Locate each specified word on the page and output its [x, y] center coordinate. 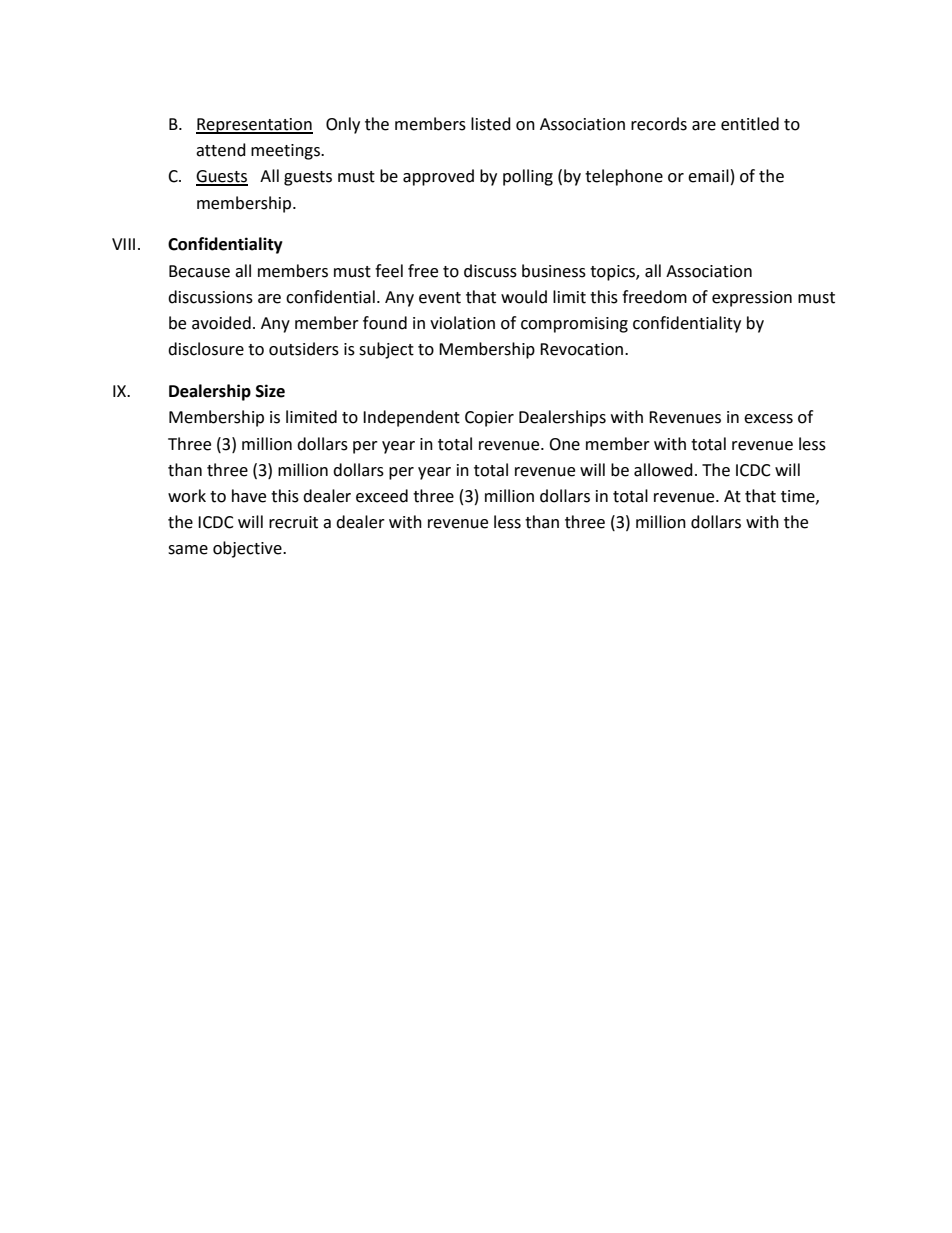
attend [221, 150]
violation [462, 323]
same [188, 550]
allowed [663, 470]
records [659, 124]
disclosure [206, 349]
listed [491, 124]
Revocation [581, 349]
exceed [382, 496]
